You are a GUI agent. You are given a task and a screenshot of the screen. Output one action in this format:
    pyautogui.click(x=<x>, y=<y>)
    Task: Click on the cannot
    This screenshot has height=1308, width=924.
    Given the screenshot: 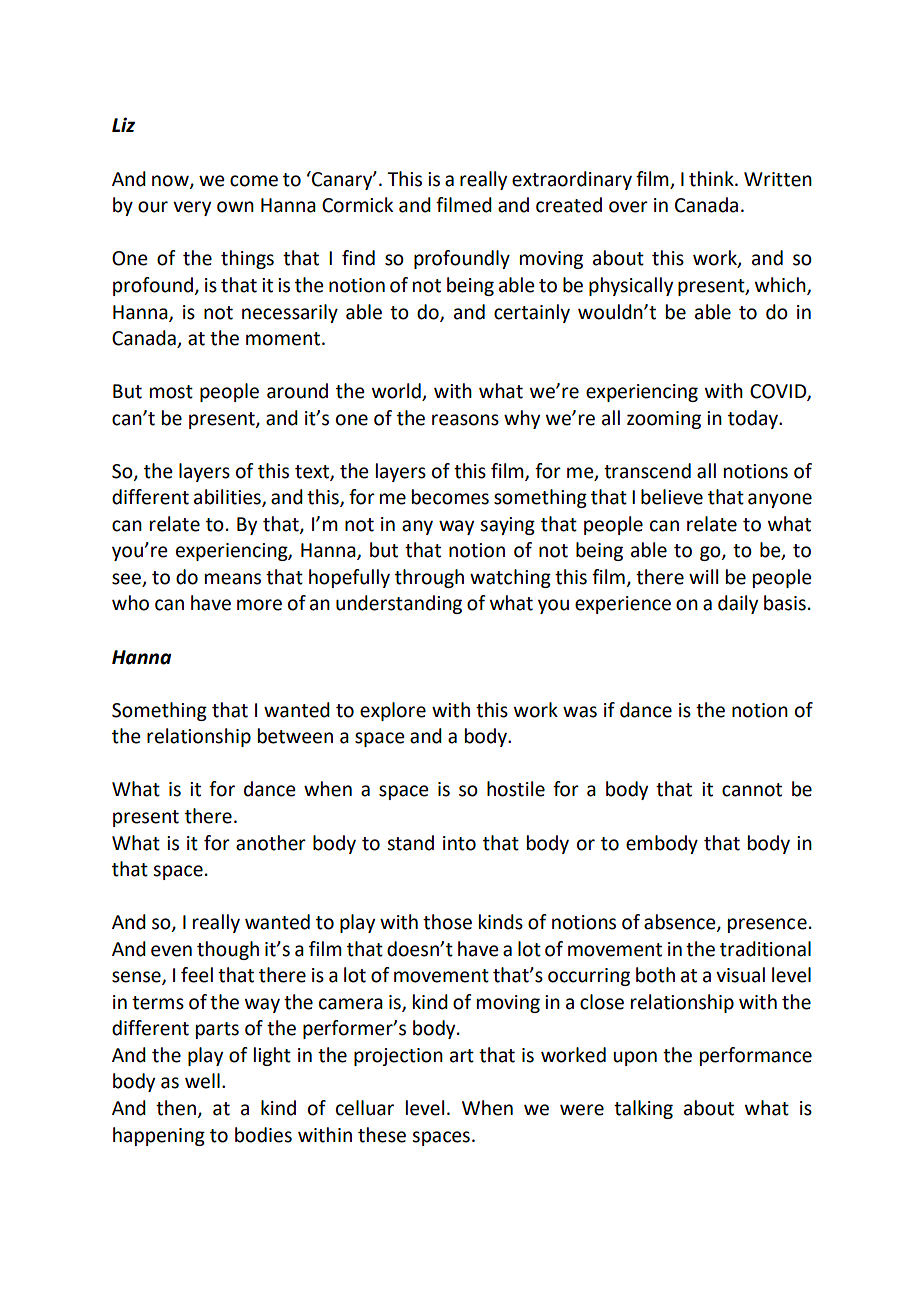 What is the action you would take?
    pyautogui.click(x=752, y=790)
